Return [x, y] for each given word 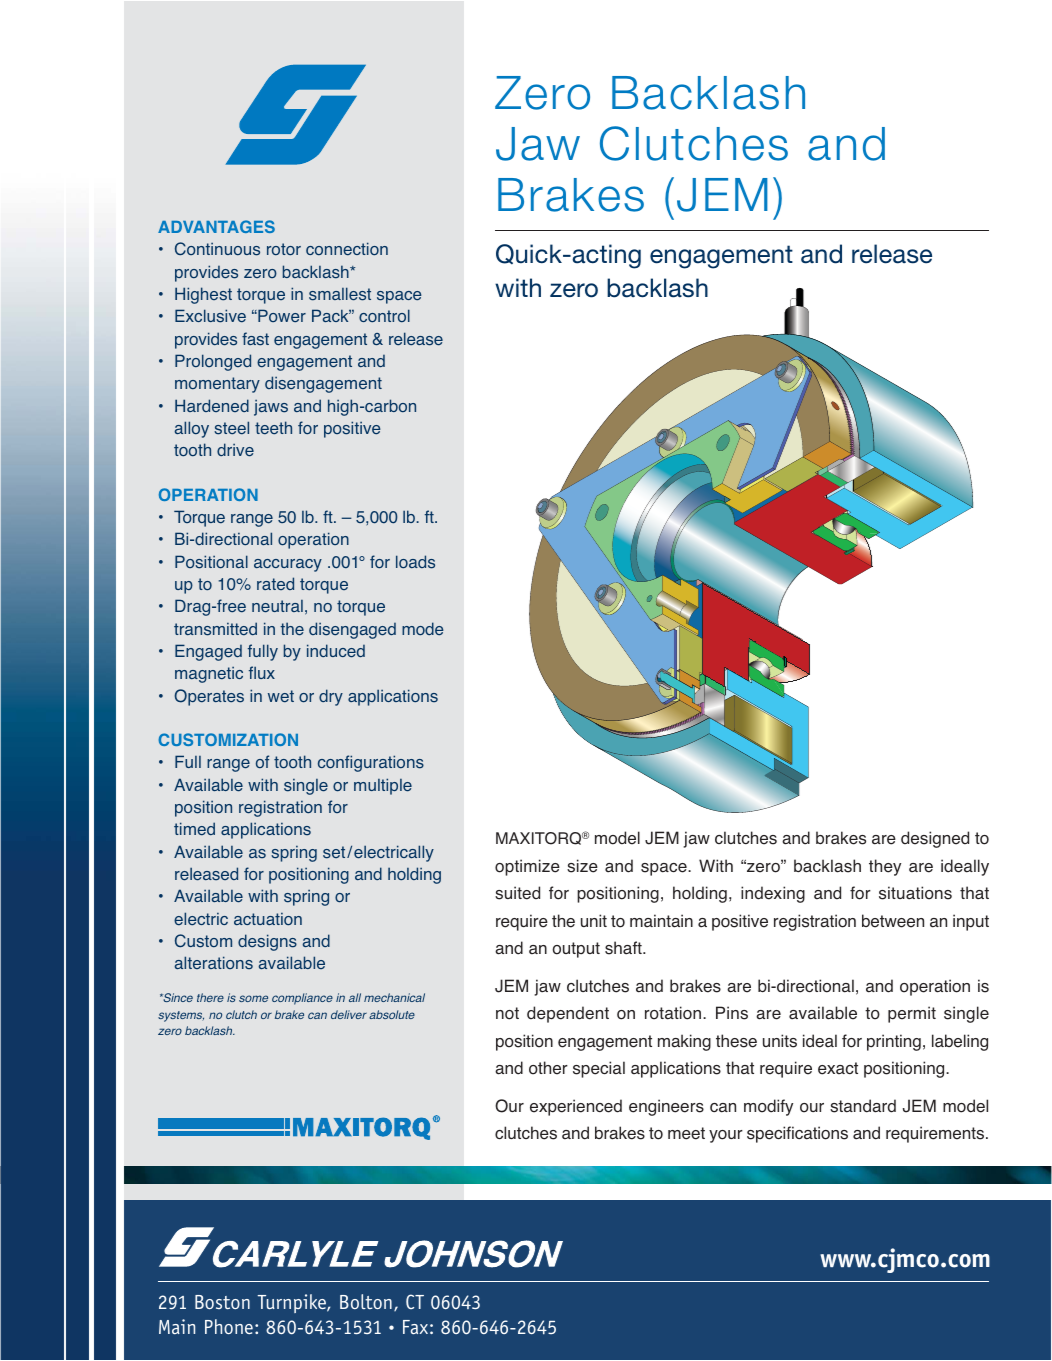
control [384, 316]
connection [347, 249]
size [582, 866]
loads [415, 562]
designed [935, 839]
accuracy [288, 565]
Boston [222, 1302]
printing [894, 1042]
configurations [371, 763]
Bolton [366, 1301]
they [885, 867]
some [253, 998]
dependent [568, 1014]
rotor [284, 249]
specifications [797, 1134]
